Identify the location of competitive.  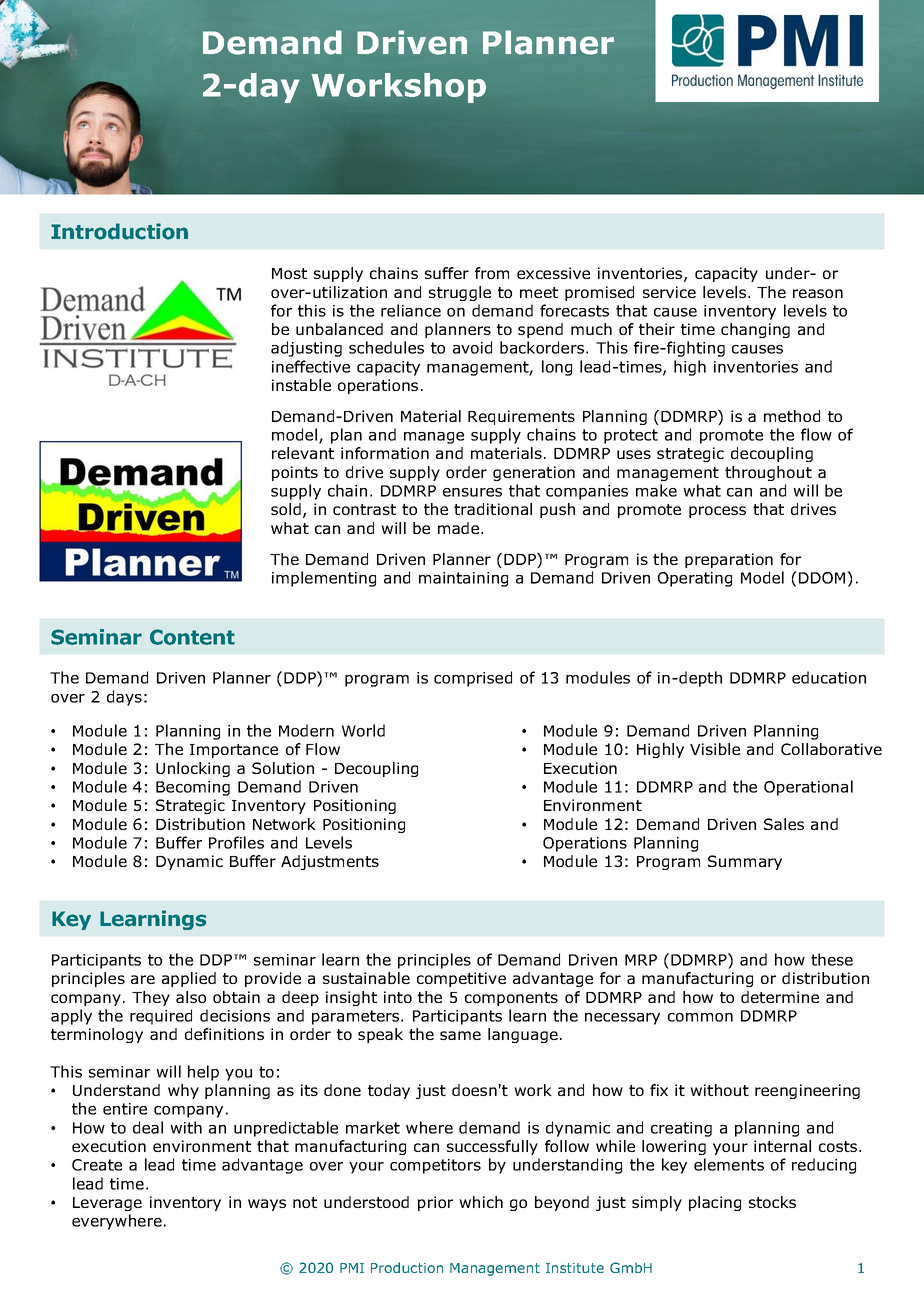
(461, 979).
